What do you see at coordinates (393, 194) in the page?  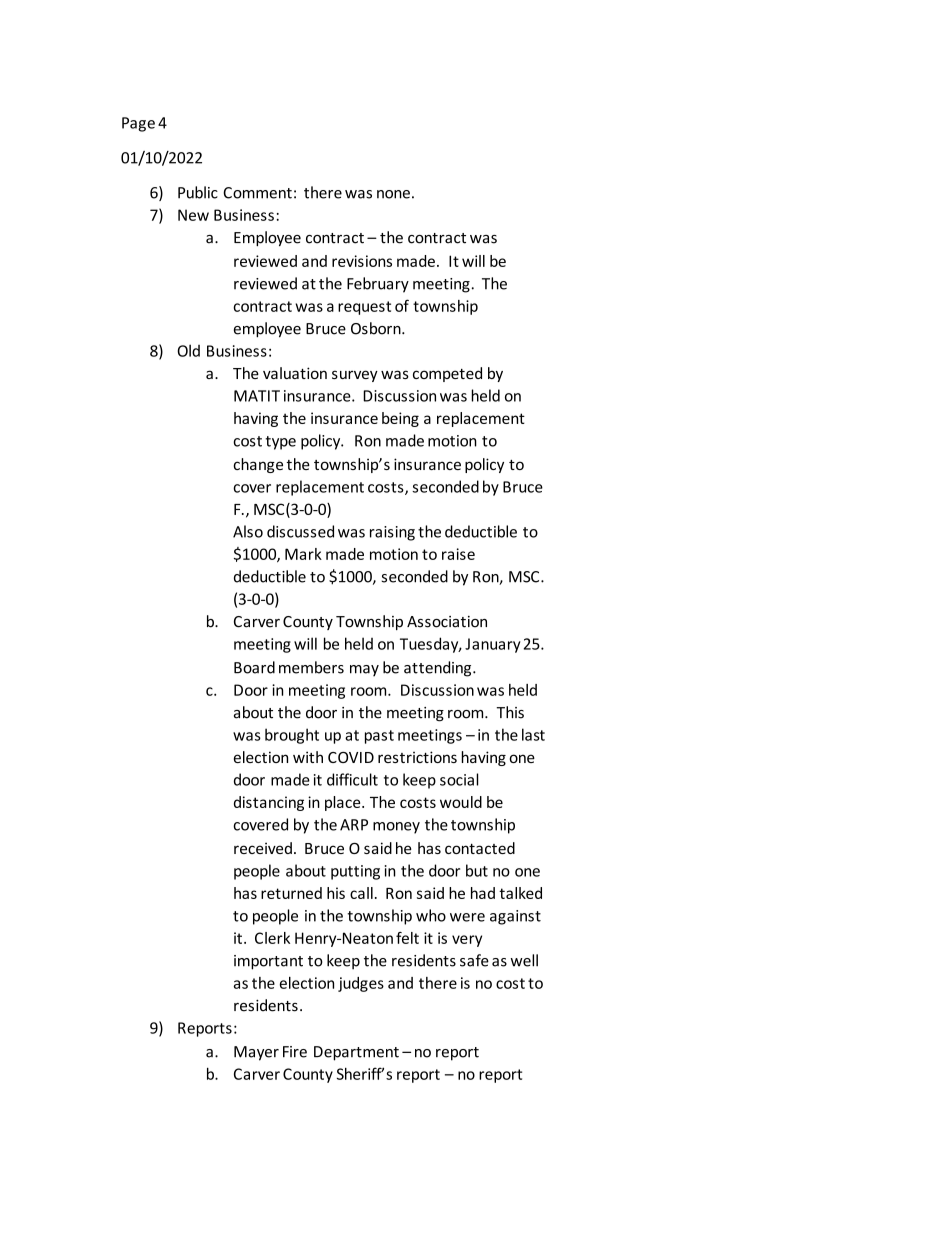 I see `none` at bounding box center [393, 194].
